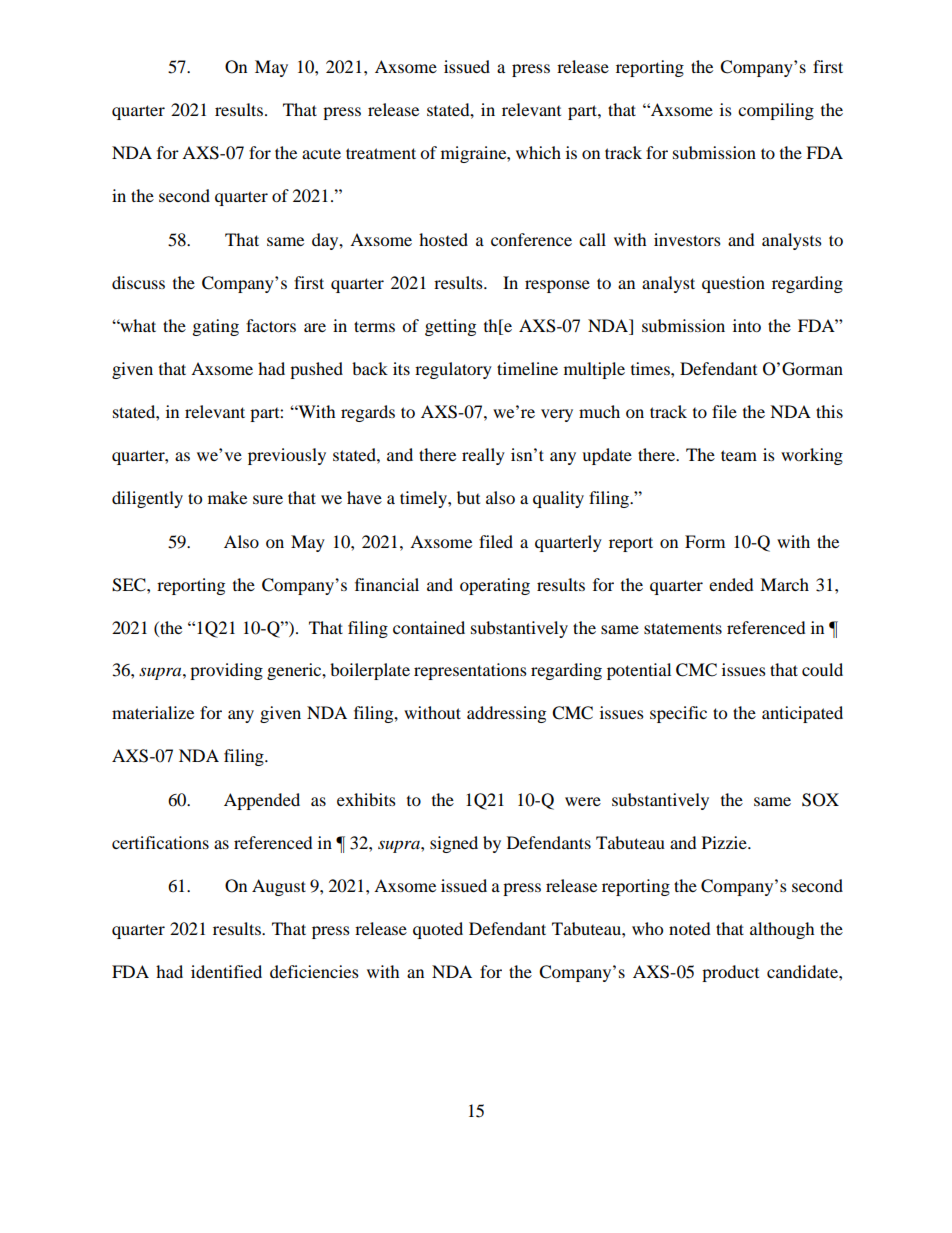  What do you see at coordinates (705, 541) in the screenshot?
I see `Form` at bounding box center [705, 541].
